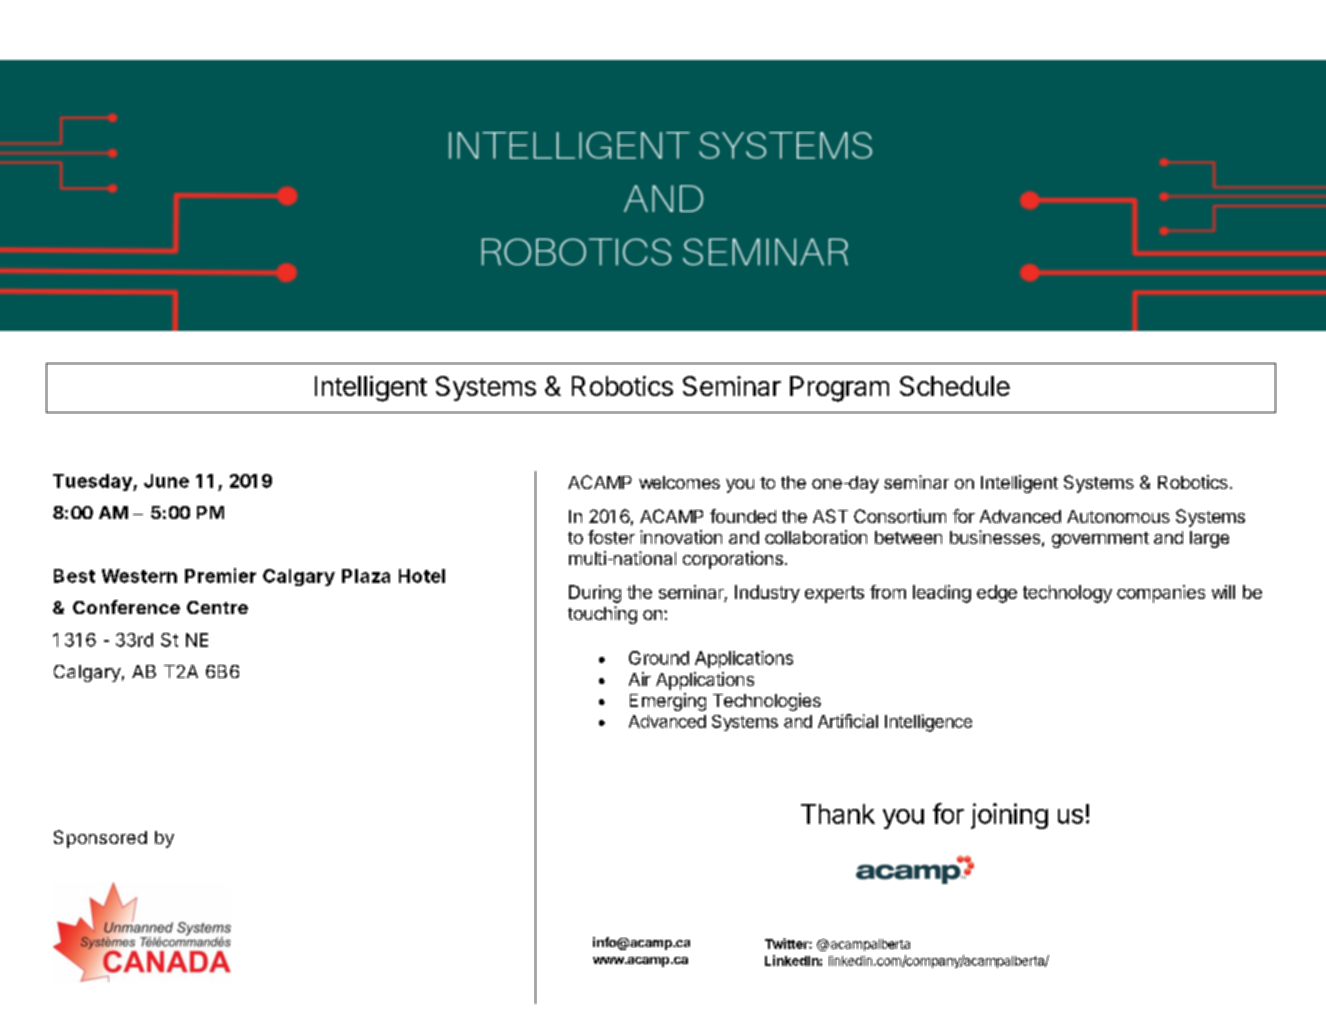 The width and height of the screenshot is (1326, 1024). What do you see at coordinates (659, 658) in the screenshot?
I see `Ground` at bounding box center [659, 658].
